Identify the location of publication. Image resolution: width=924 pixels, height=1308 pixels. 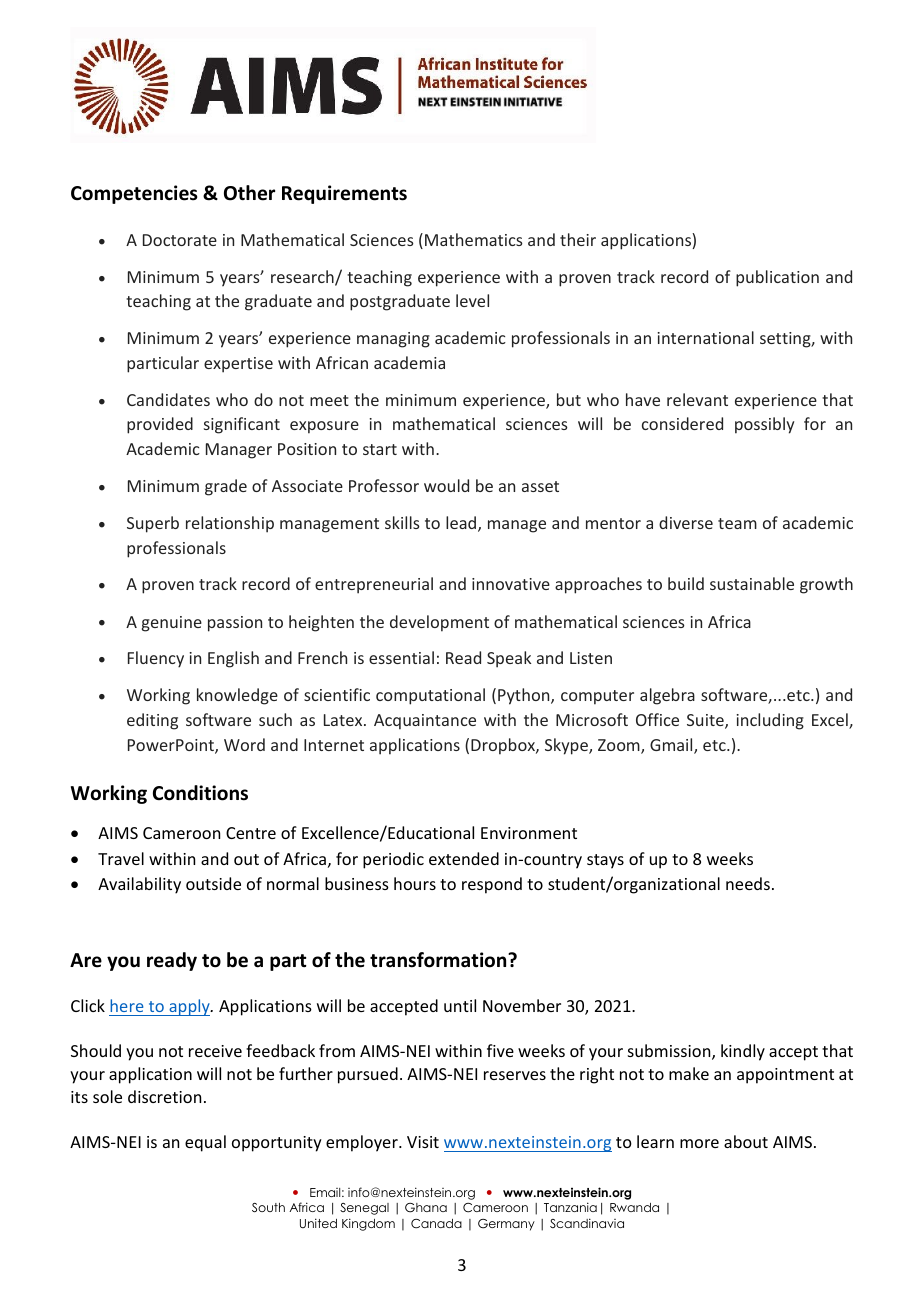
(777, 278).
